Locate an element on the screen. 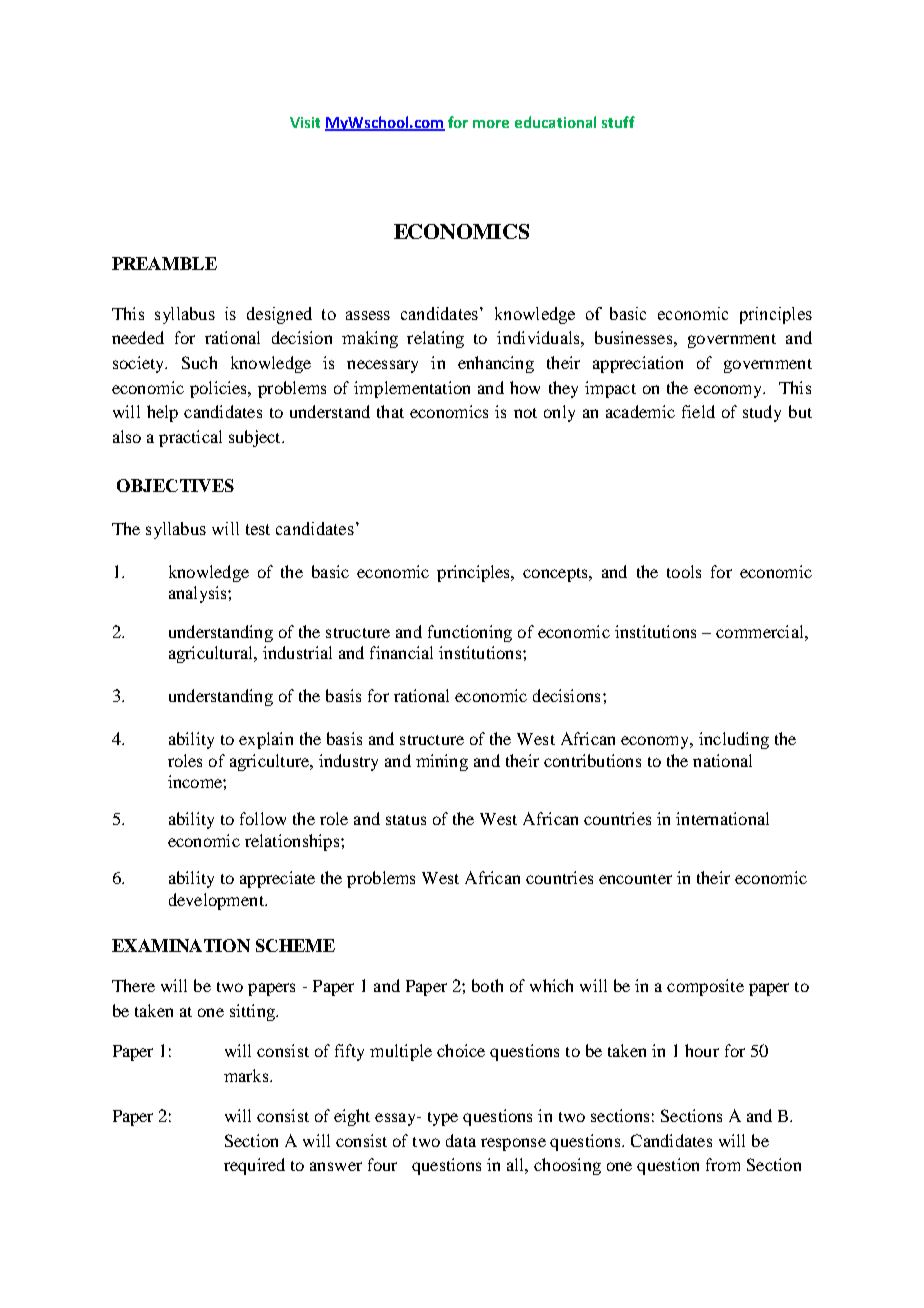 The height and width of the screenshot is (1308, 924). including is located at coordinates (734, 740).
